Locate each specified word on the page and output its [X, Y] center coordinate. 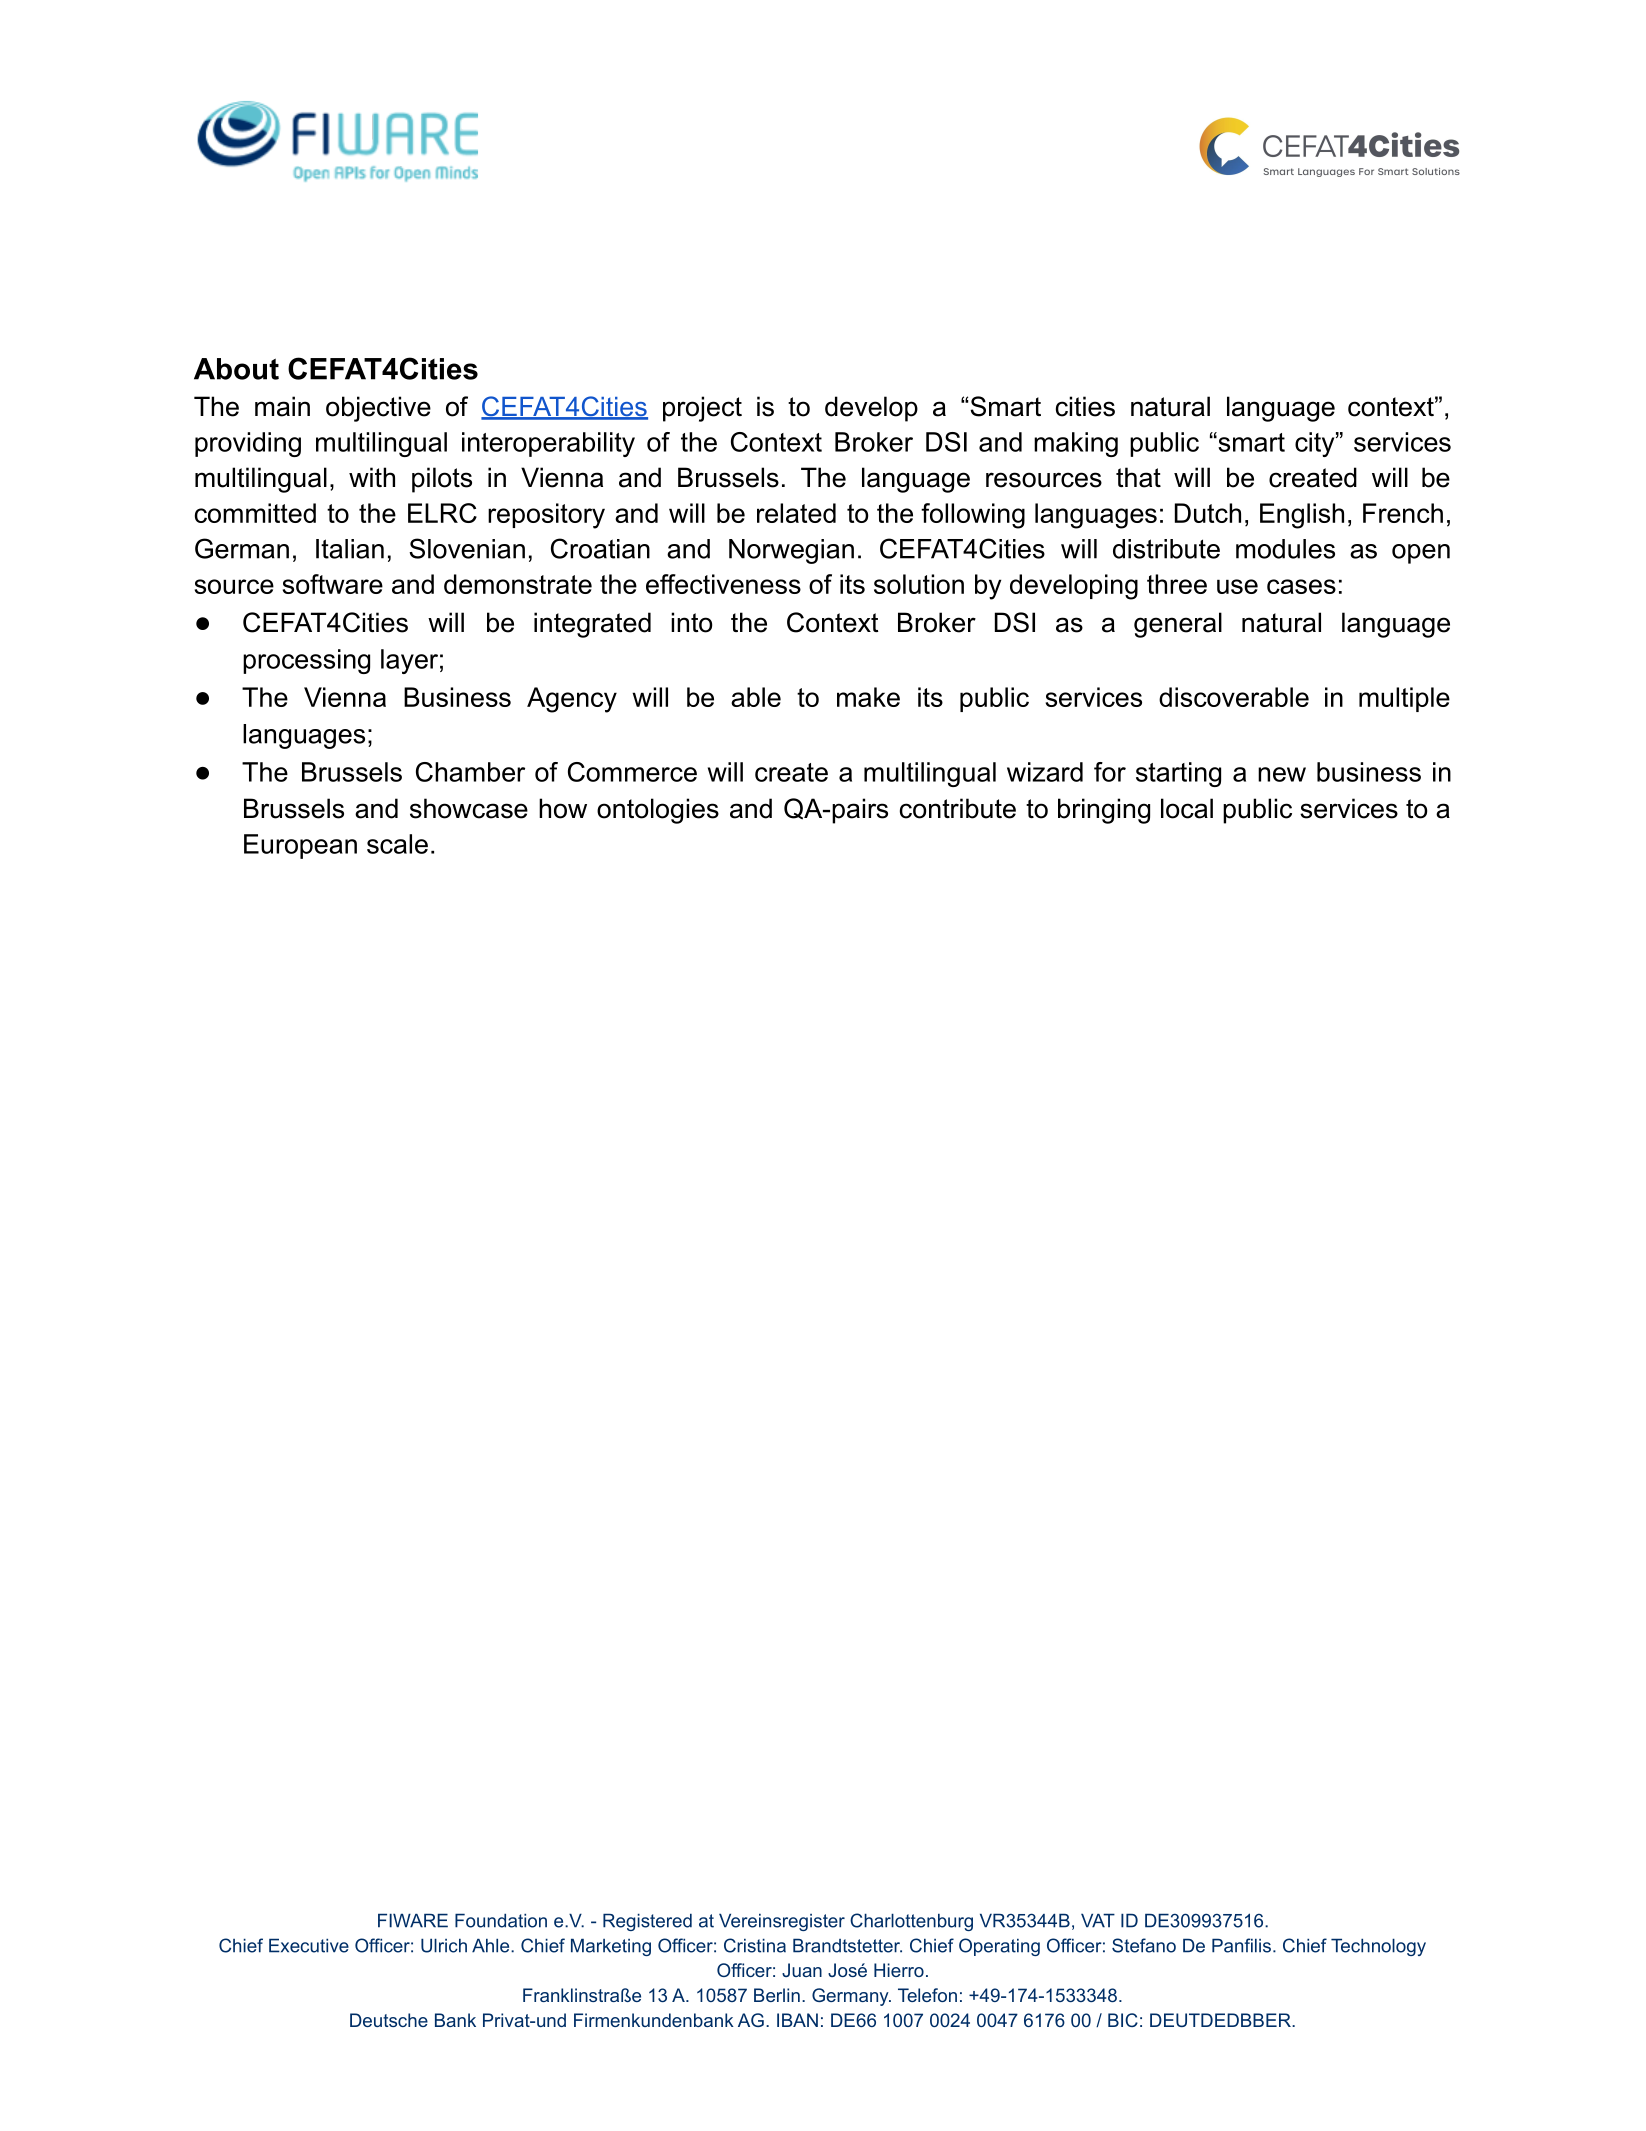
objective [378, 409]
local [1187, 808]
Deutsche [389, 2020]
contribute [958, 808]
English [1302, 516]
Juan [802, 1970]
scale [397, 844]
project [702, 409]
